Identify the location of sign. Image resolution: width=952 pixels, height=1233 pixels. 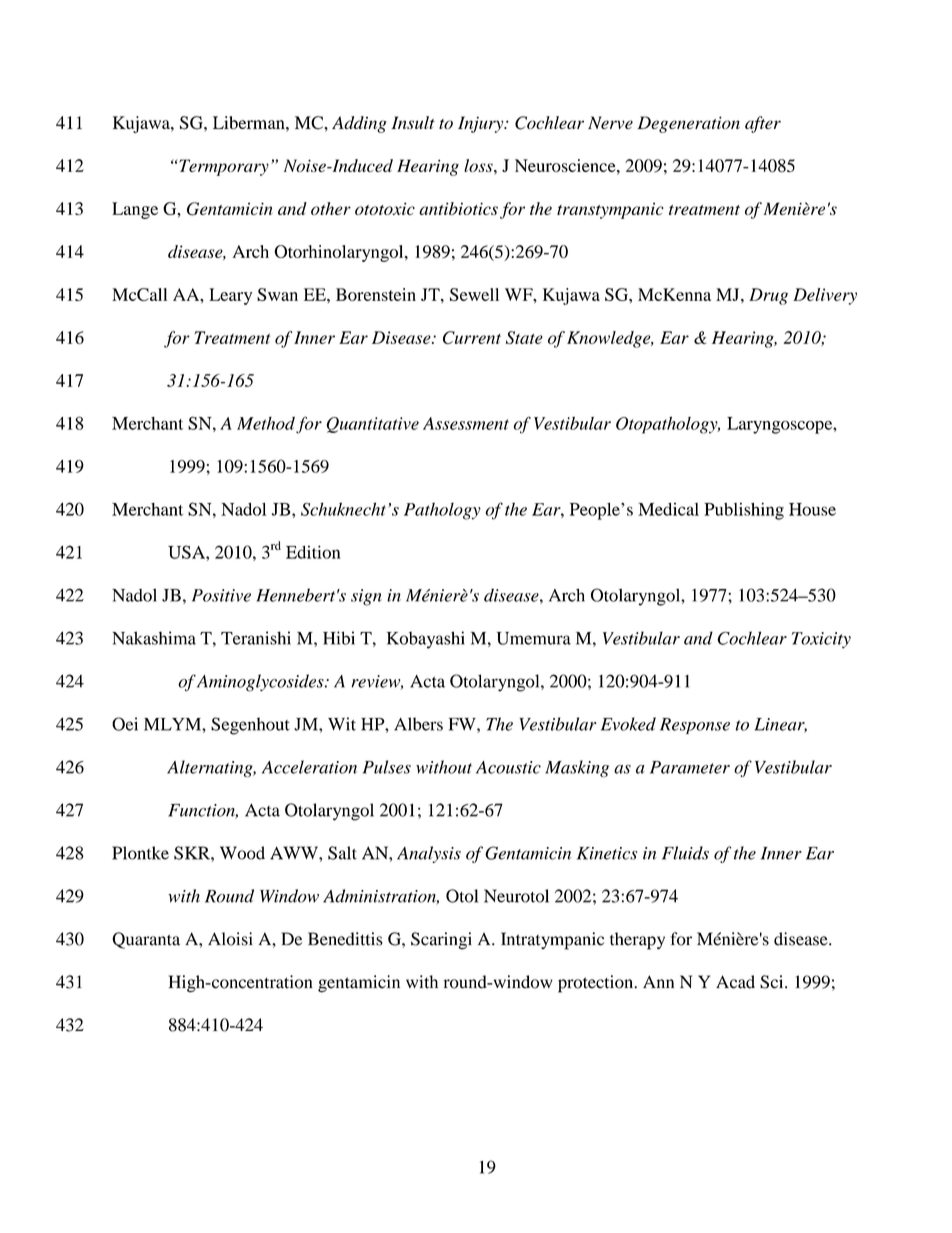
(366, 597).
